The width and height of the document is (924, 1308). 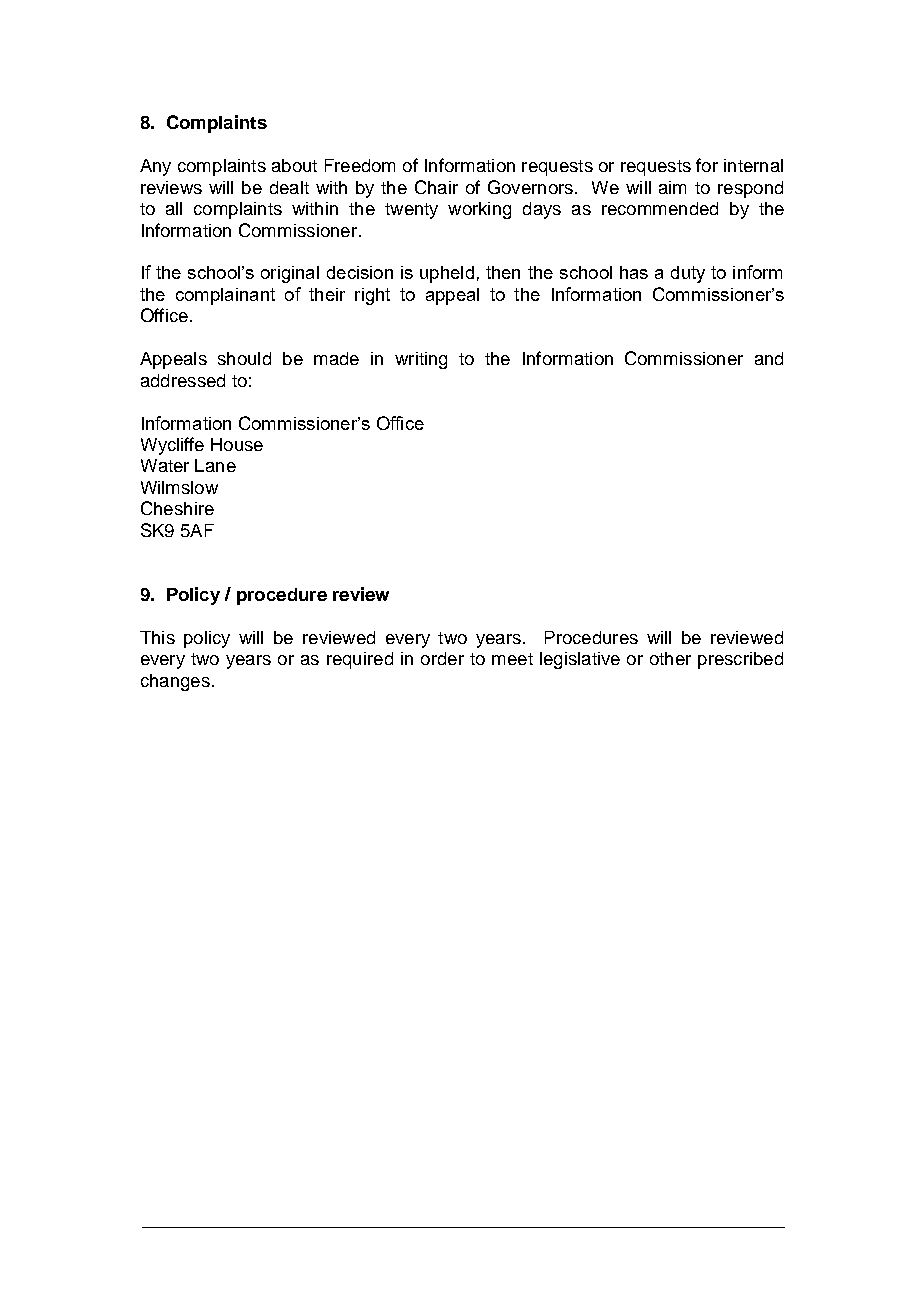 I want to click on changes, so click(x=175, y=682).
